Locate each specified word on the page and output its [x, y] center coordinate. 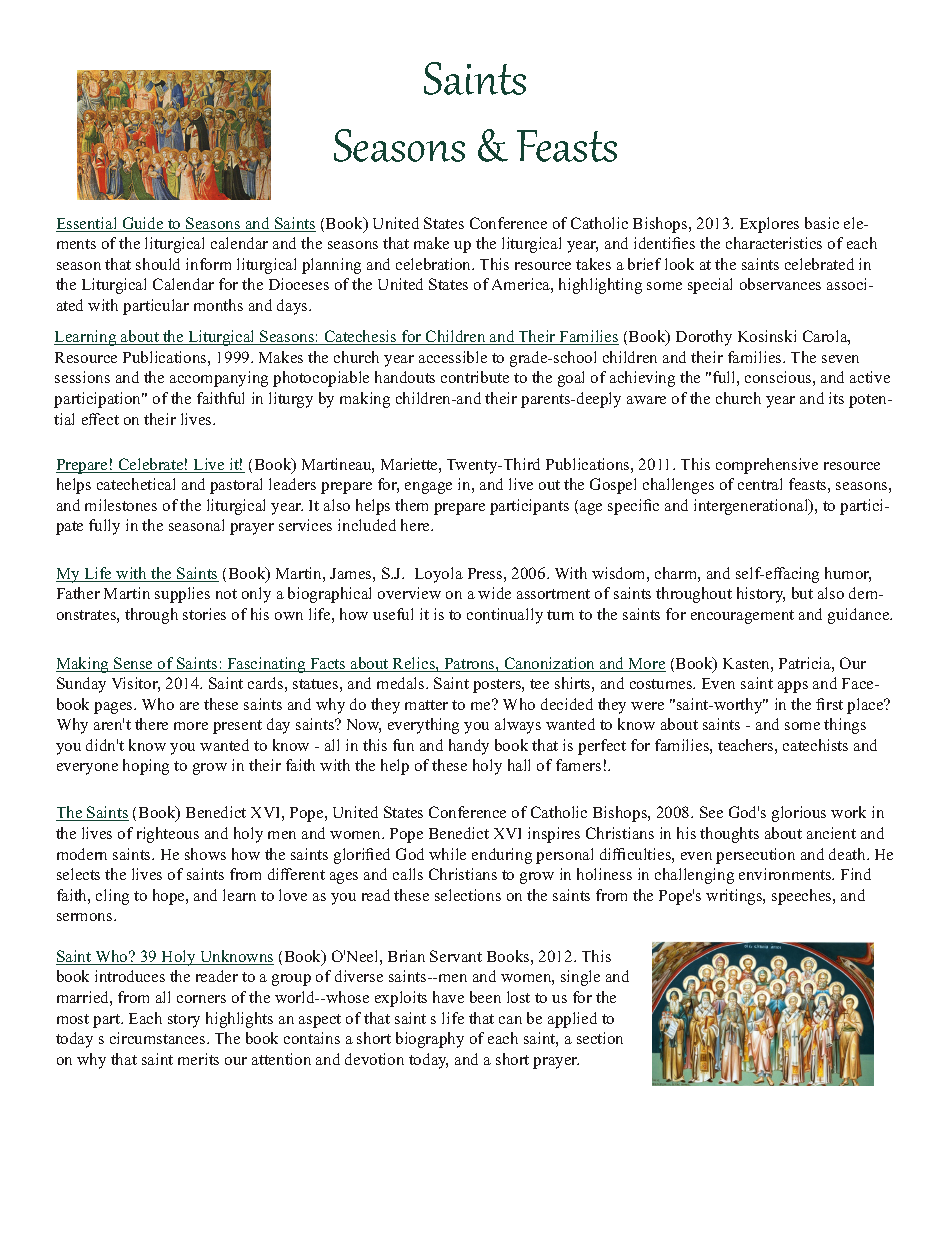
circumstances [159, 1038]
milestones [121, 505]
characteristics [774, 243]
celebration [435, 264]
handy [469, 747]
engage [428, 488]
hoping [146, 767]
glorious [799, 814]
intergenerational [752, 507]
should [158, 264]
